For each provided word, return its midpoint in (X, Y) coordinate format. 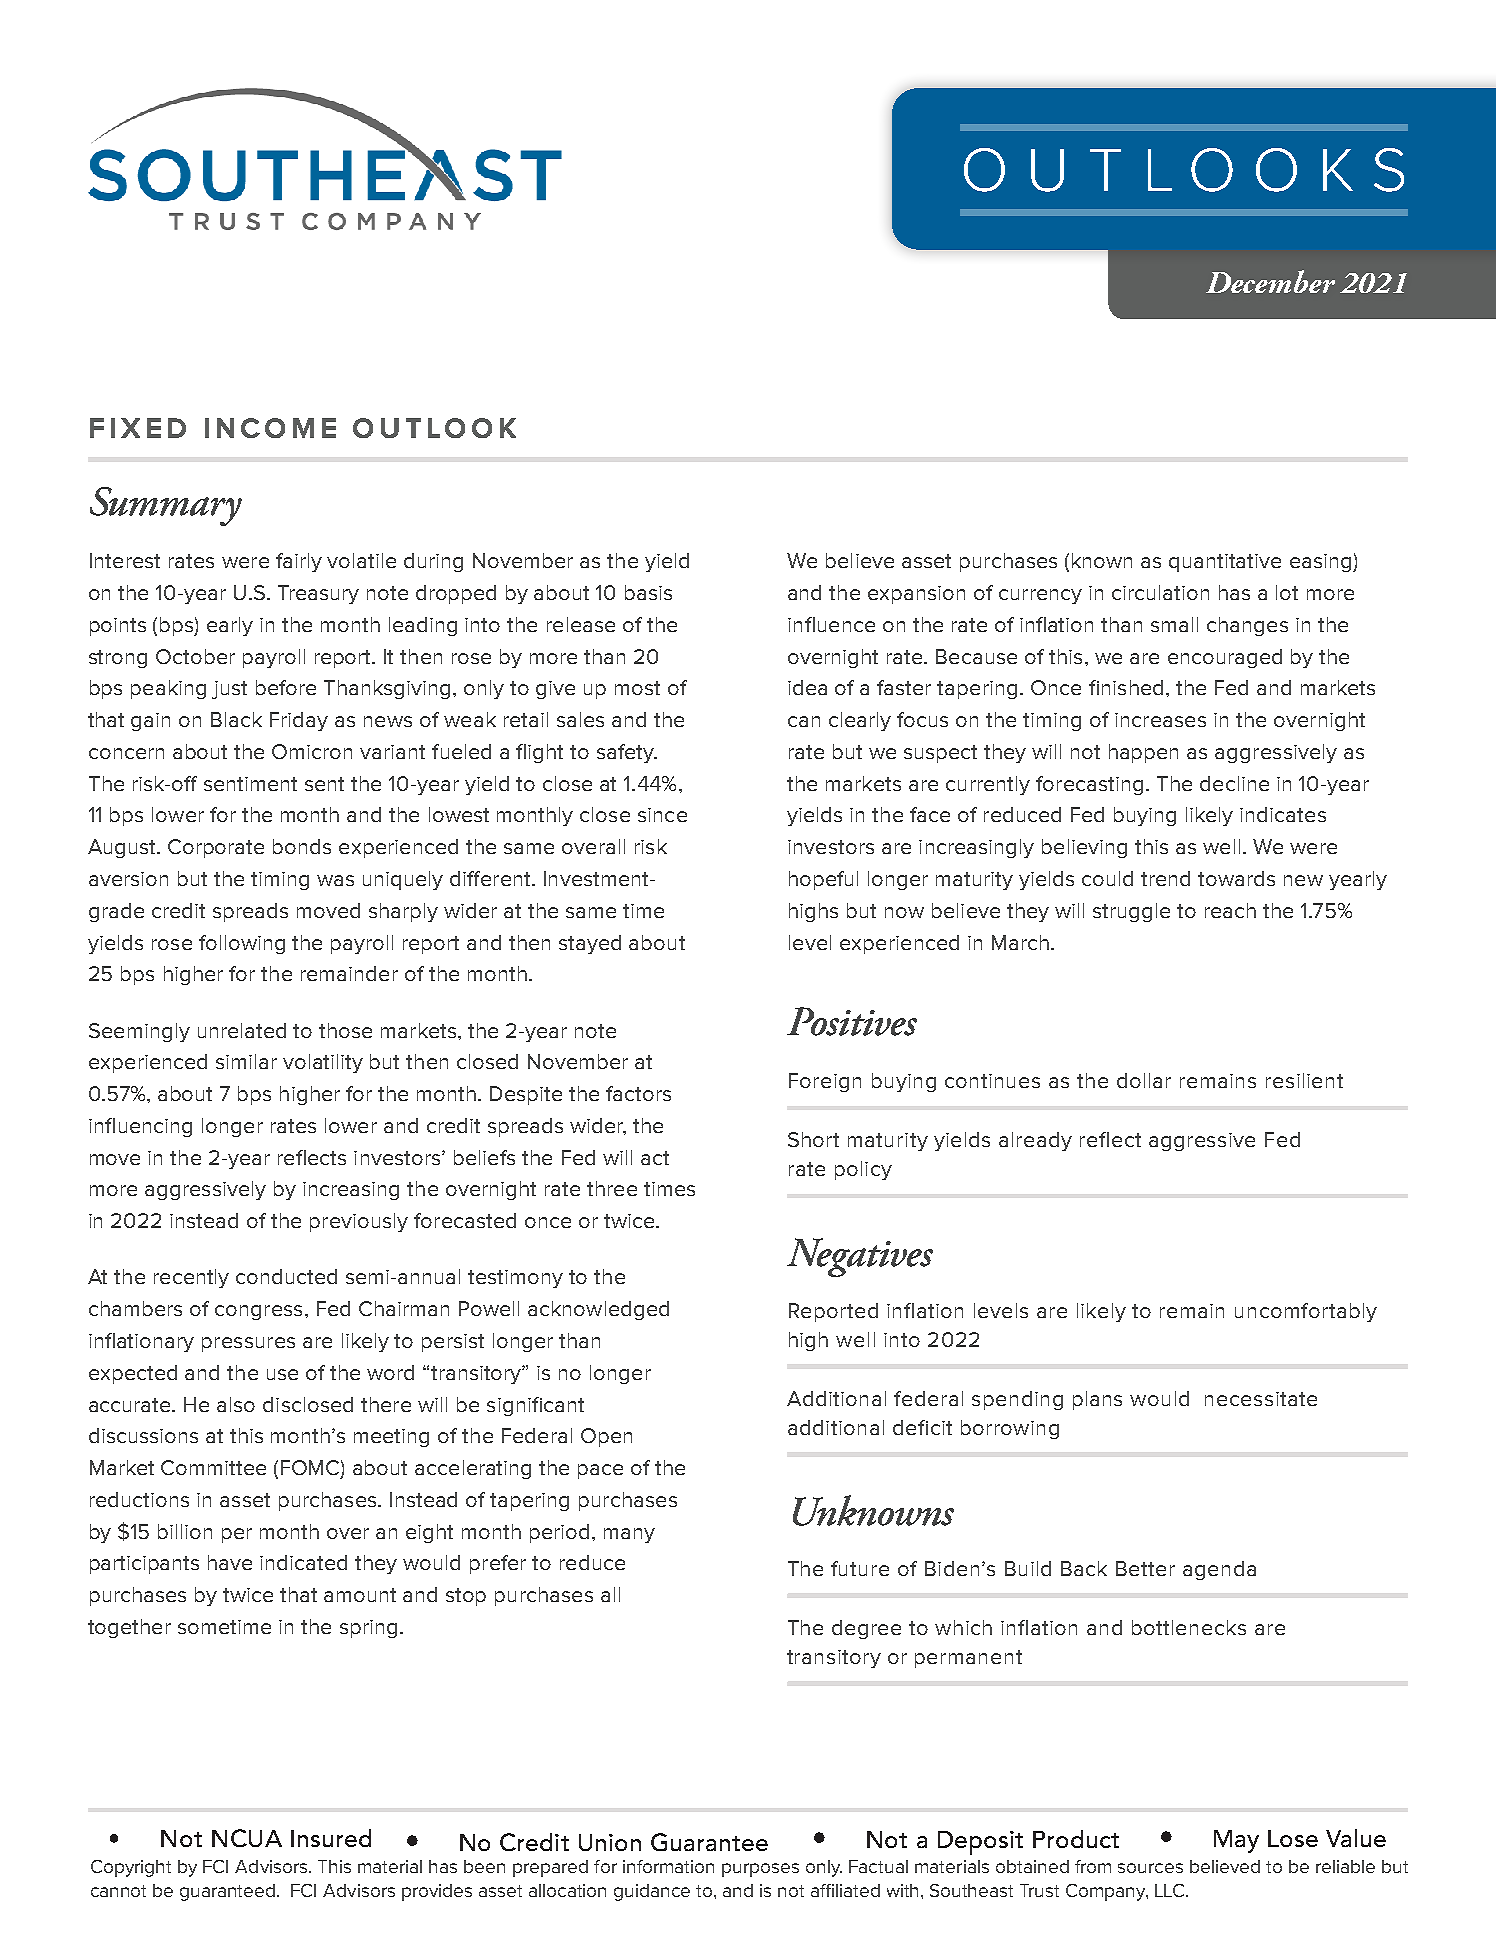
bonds (302, 846)
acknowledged (598, 1310)
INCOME (270, 428)
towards (1236, 878)
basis (648, 592)
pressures (248, 1344)
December (1270, 281)
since (662, 815)
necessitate (1261, 1399)
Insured (331, 1838)
